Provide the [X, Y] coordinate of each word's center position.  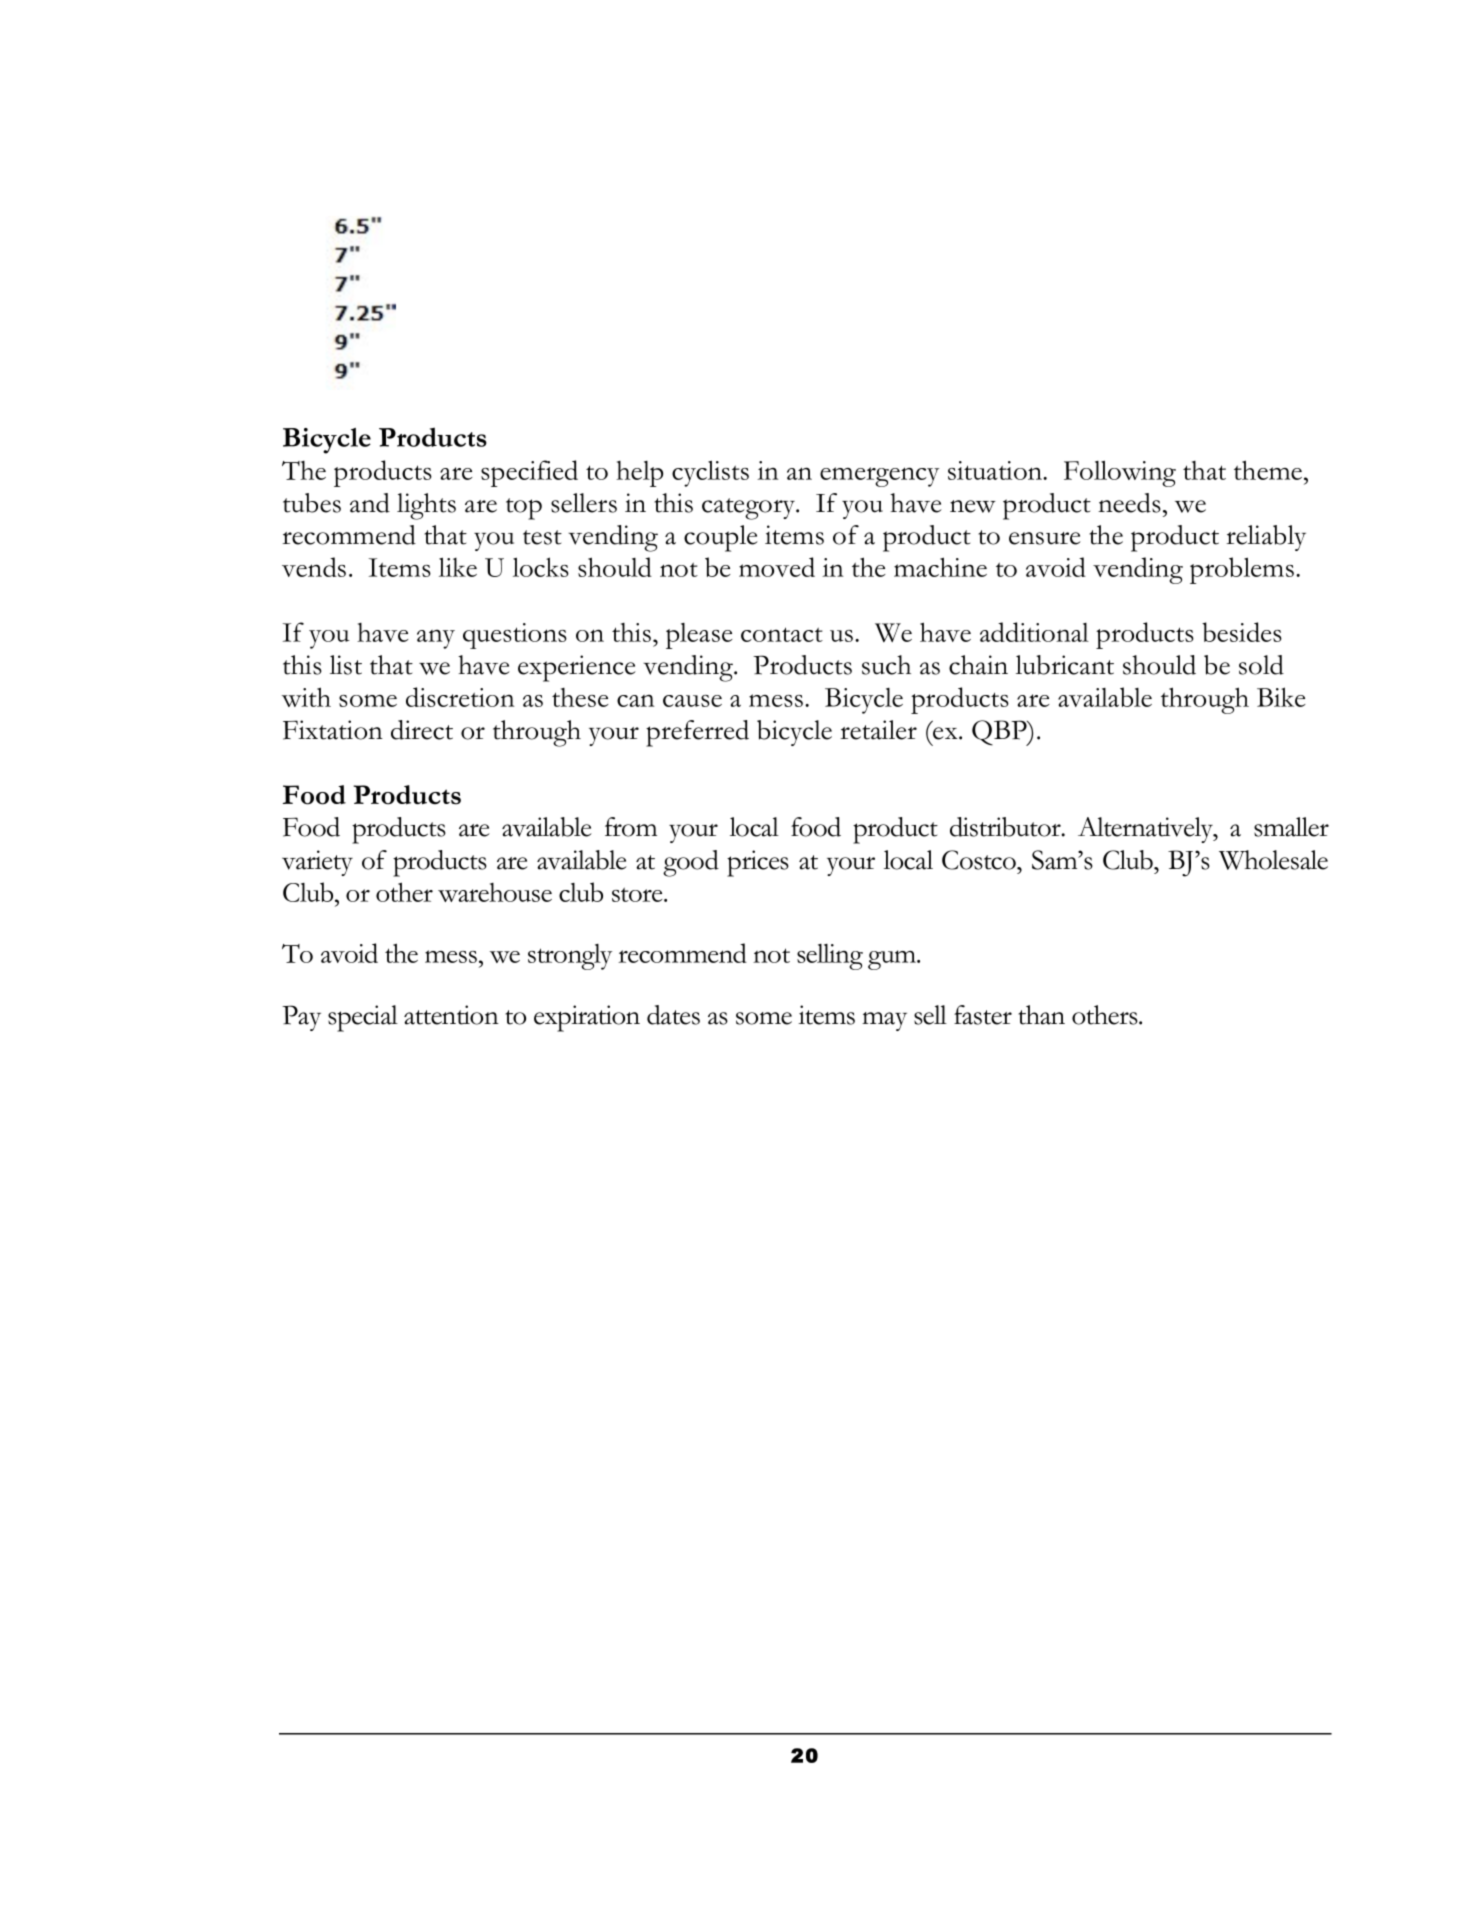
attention [451, 1015]
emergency [879, 477]
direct [422, 730]
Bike [1281, 697]
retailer [878, 730]
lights [426, 506]
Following [1120, 473]
